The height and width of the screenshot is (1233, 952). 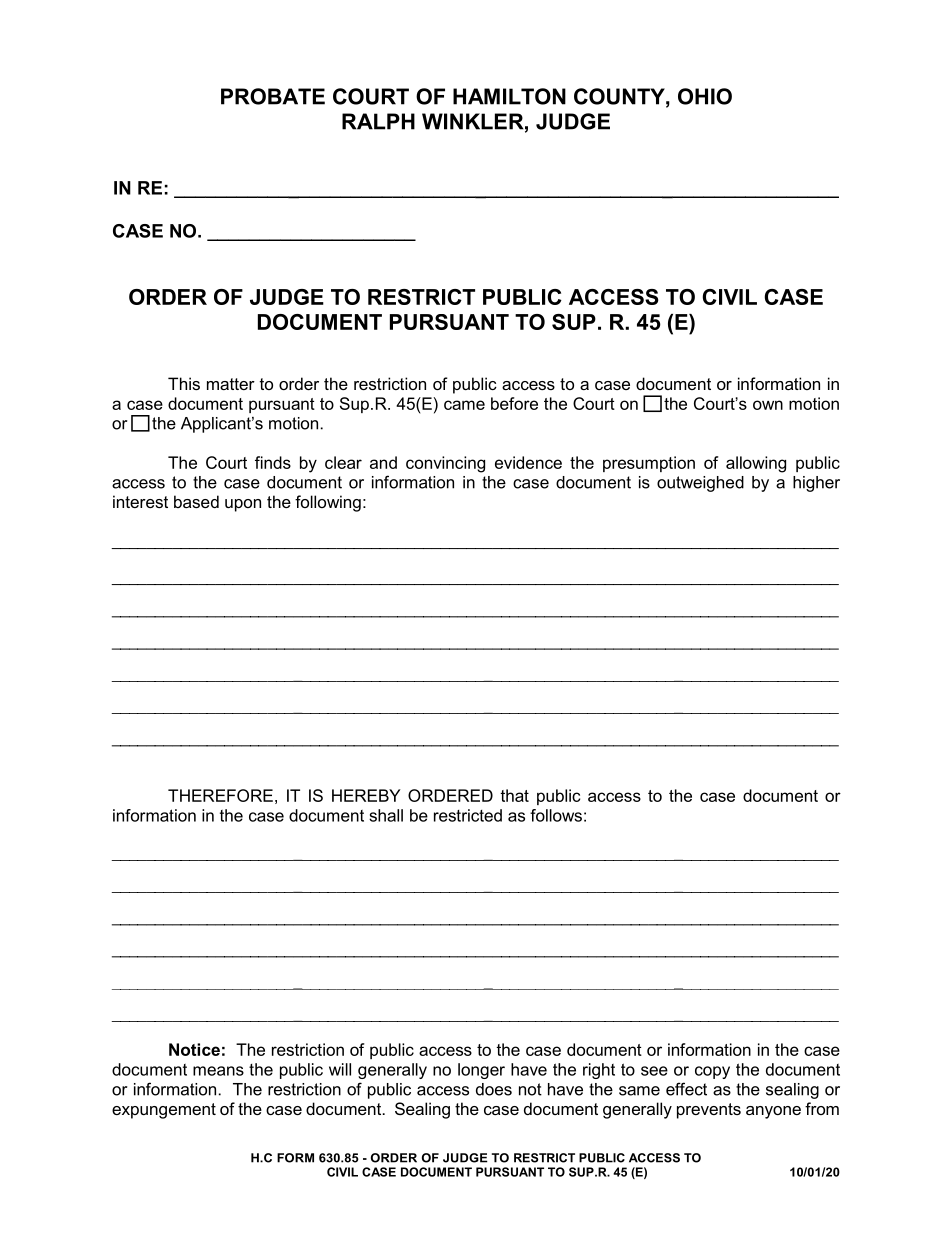 I want to click on came, so click(x=464, y=405).
